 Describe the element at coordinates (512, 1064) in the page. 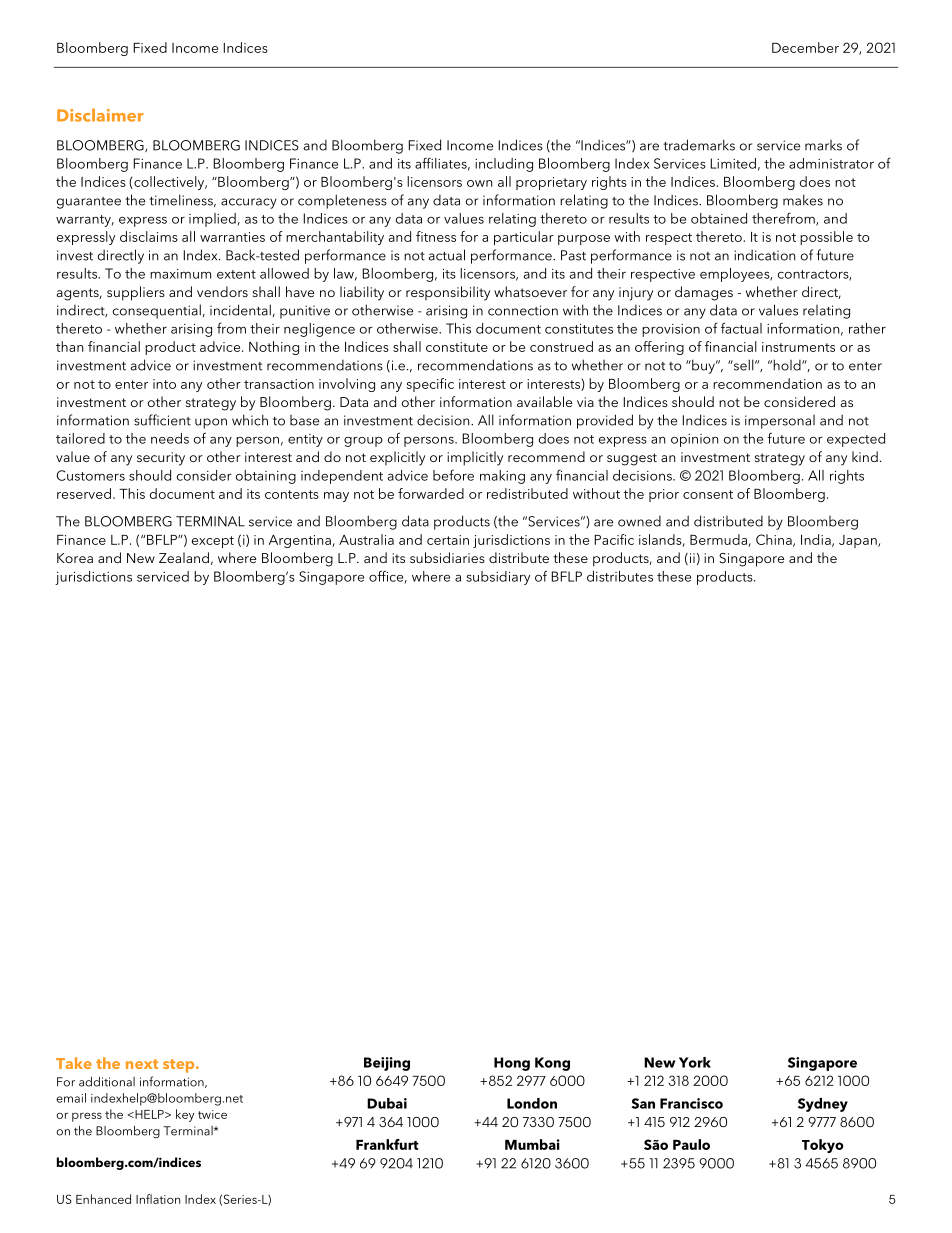

I see `Hong` at that location.
